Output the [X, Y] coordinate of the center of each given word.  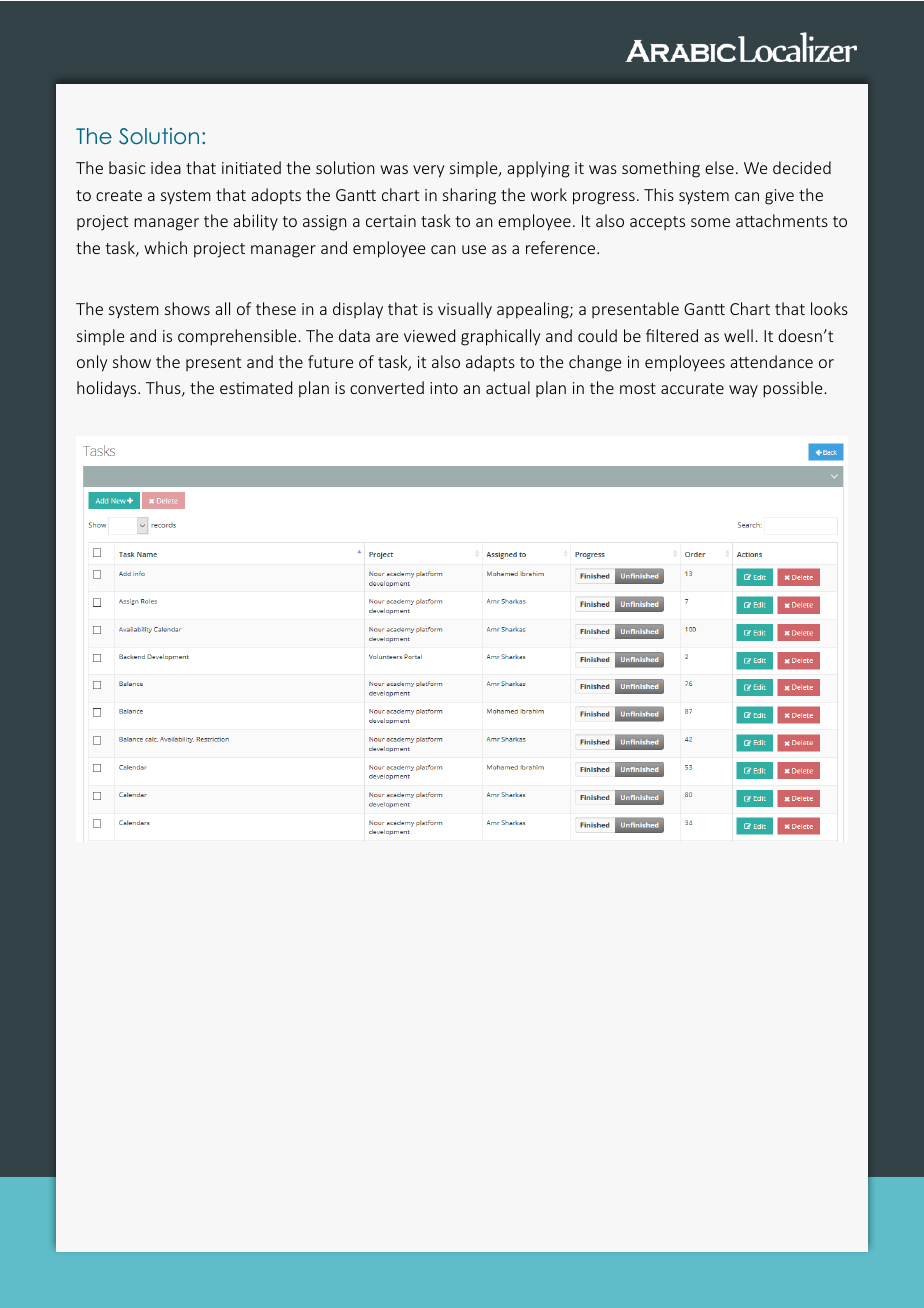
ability [255, 222]
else [719, 167]
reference [562, 247]
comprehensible [237, 337]
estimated [256, 387]
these [276, 308]
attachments [782, 220]
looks [829, 308]
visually [465, 310]
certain [391, 221]
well [738, 335]
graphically [500, 337]
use [474, 249]
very [428, 171]
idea [166, 167]
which [165, 247]
